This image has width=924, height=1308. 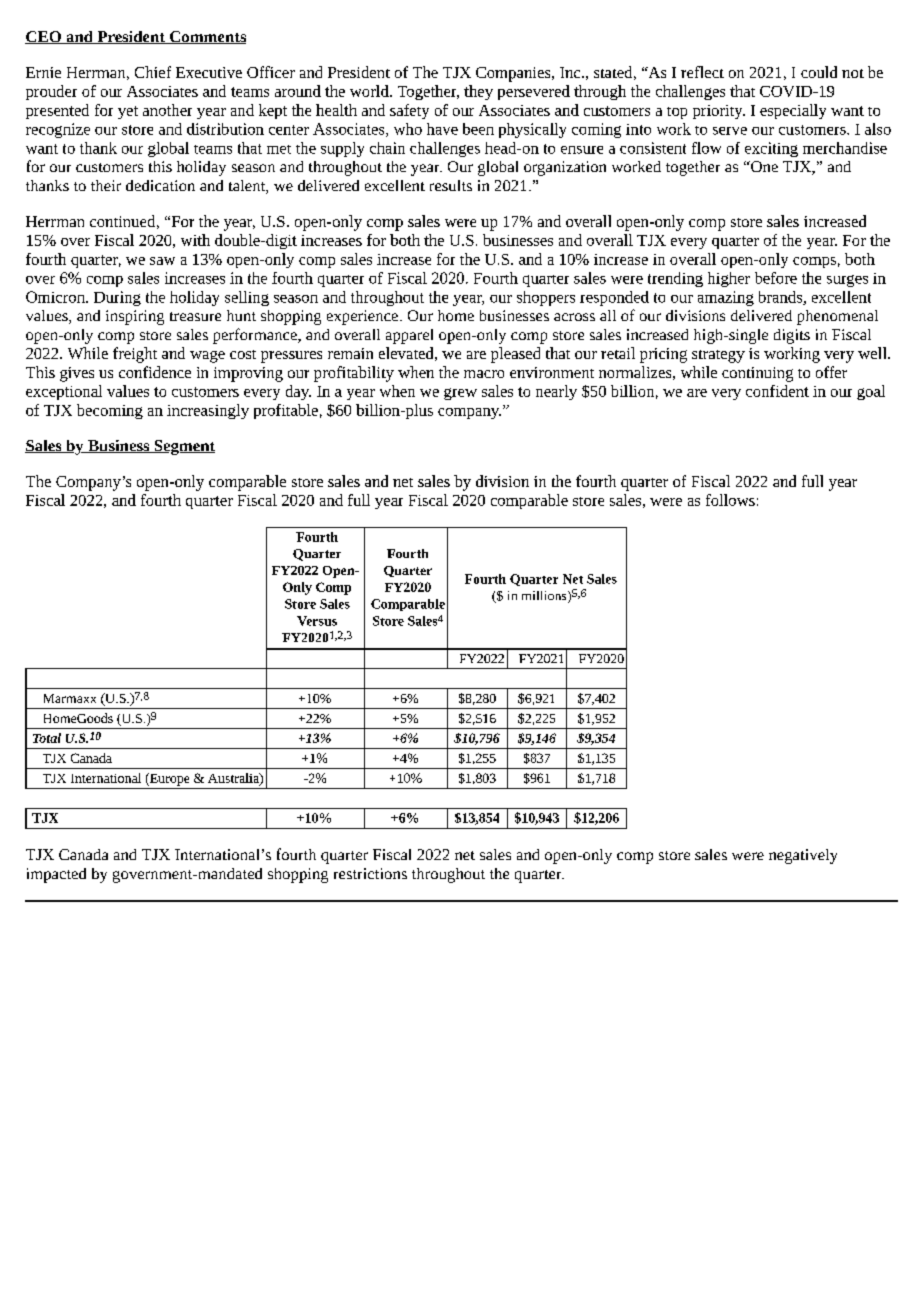 I want to click on restrictions, so click(x=370, y=873).
